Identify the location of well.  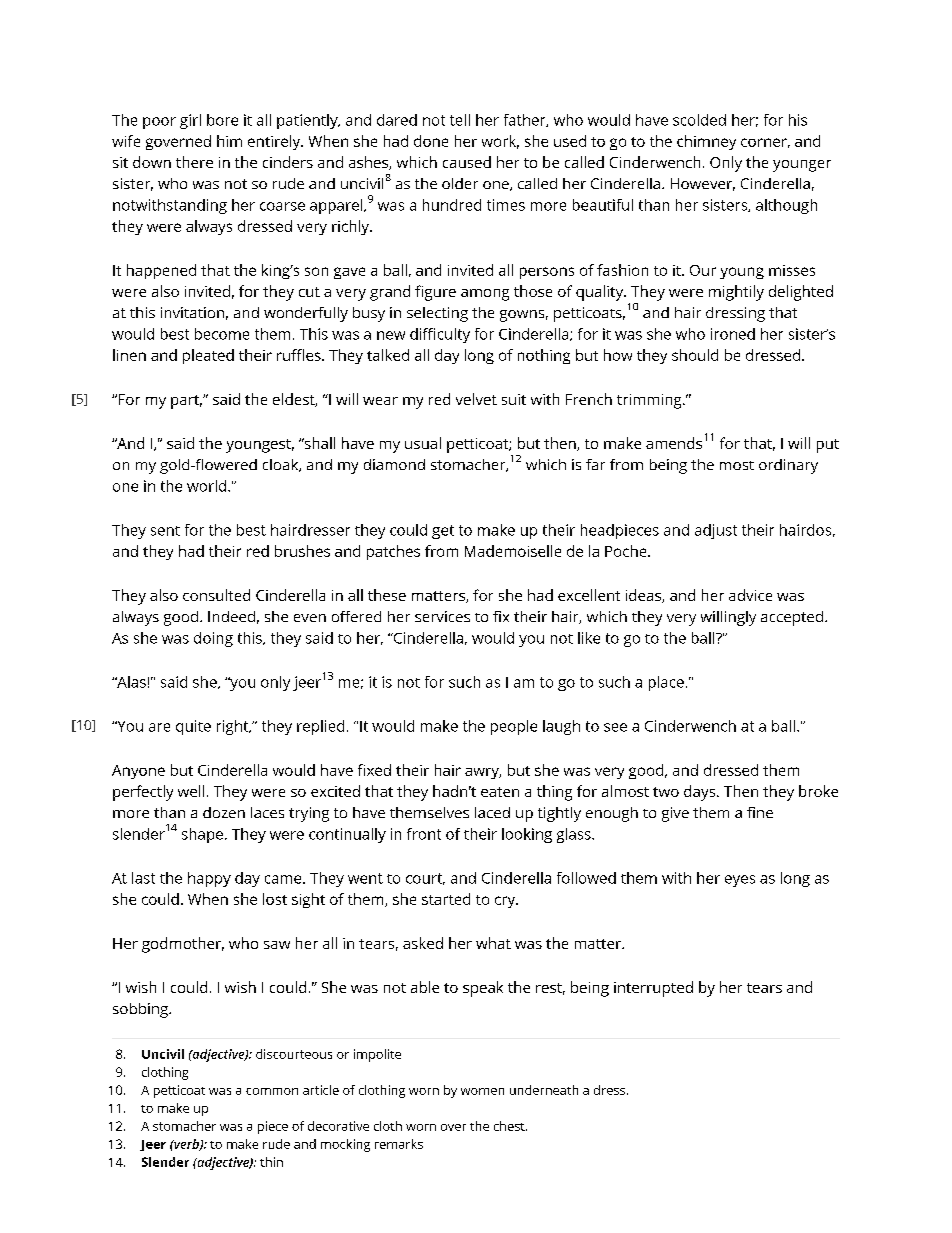
(191, 791).
